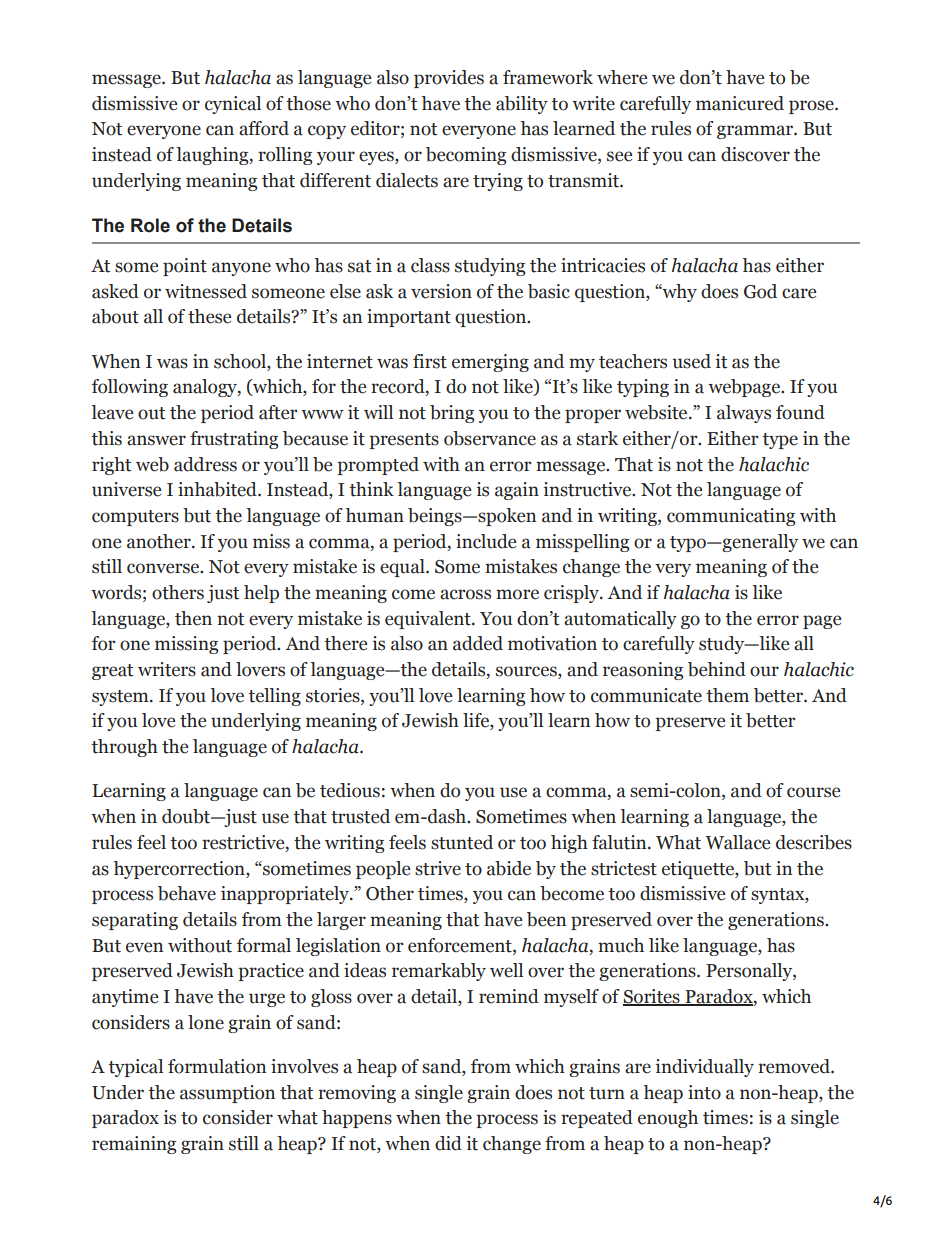 The width and height of the screenshot is (952, 1233). I want to click on assumption, so click(227, 1094).
